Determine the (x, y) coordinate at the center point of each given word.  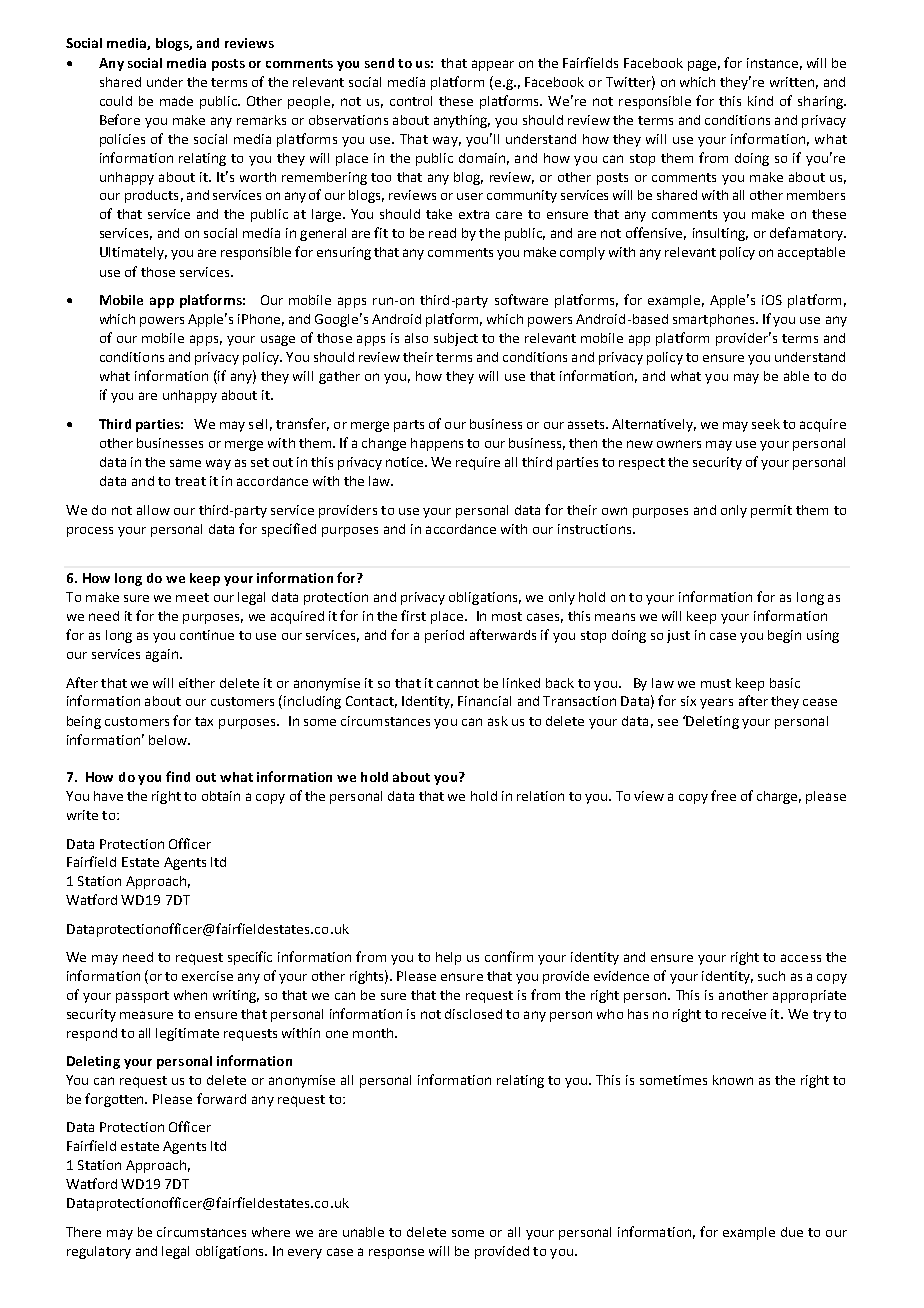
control (411, 101)
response (396, 1253)
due (792, 1232)
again (162, 655)
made (176, 101)
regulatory (99, 1252)
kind (760, 101)
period (444, 636)
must (716, 683)
